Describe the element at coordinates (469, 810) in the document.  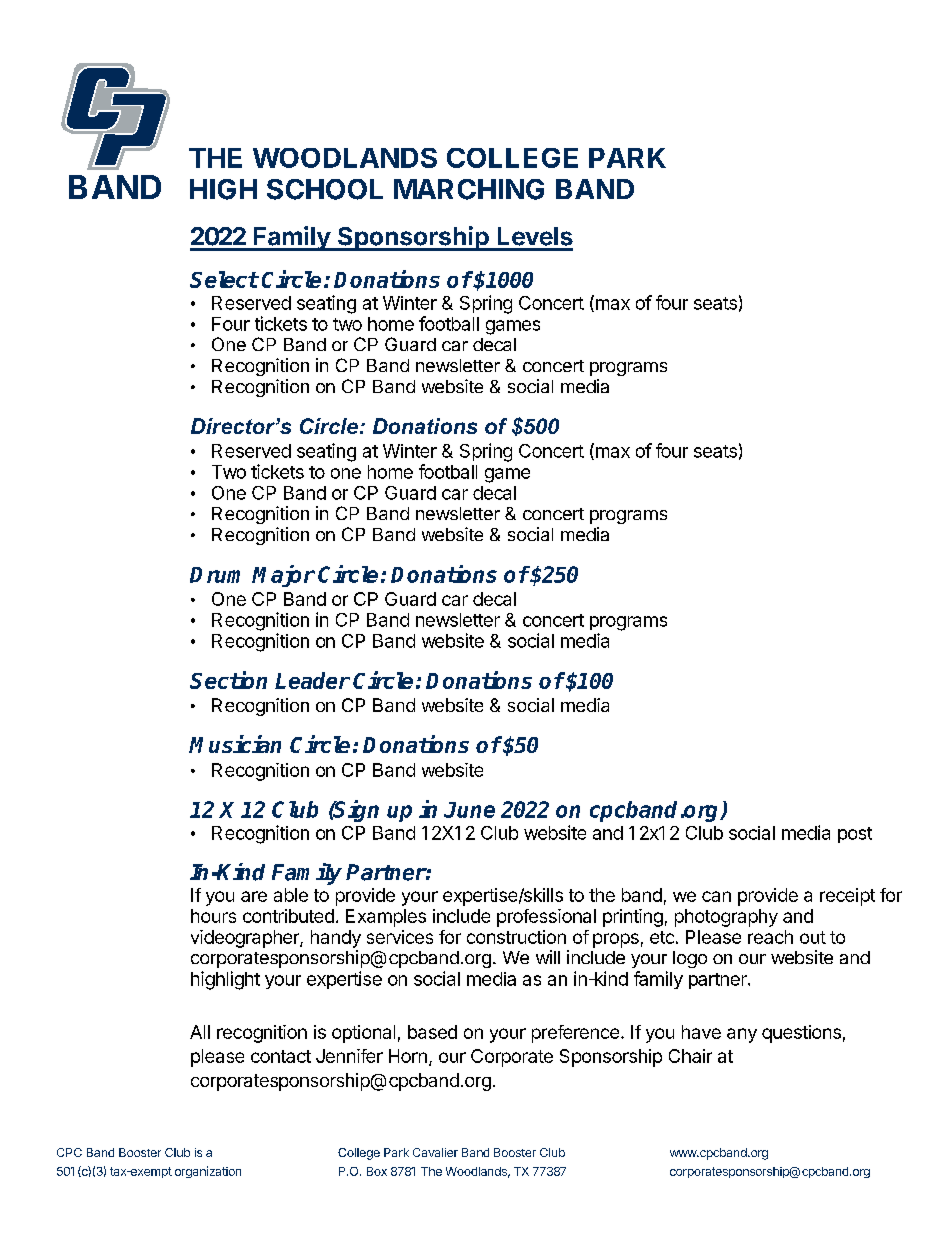
I see `June` at that location.
